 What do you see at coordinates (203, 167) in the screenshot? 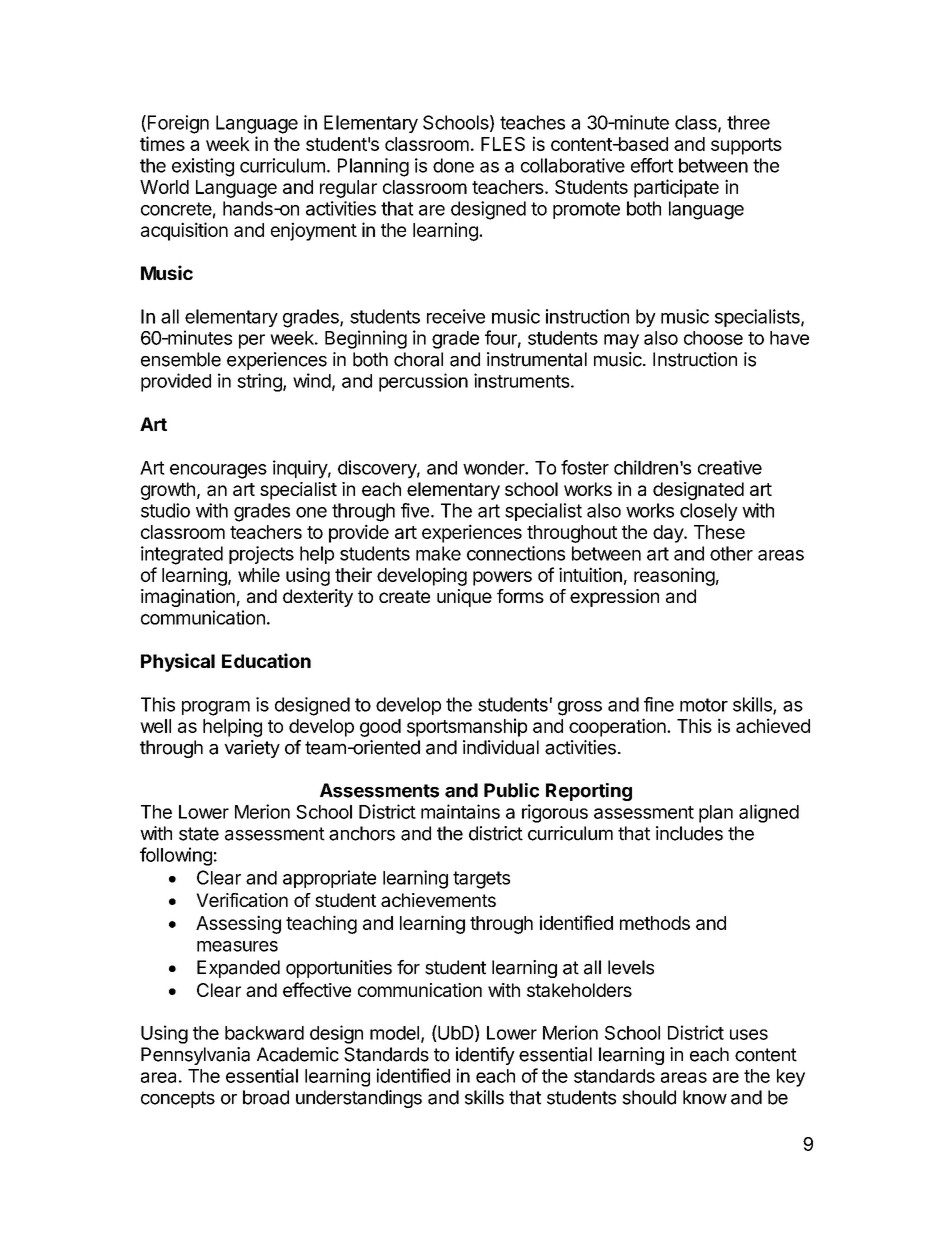
I see `existing` at bounding box center [203, 167].
